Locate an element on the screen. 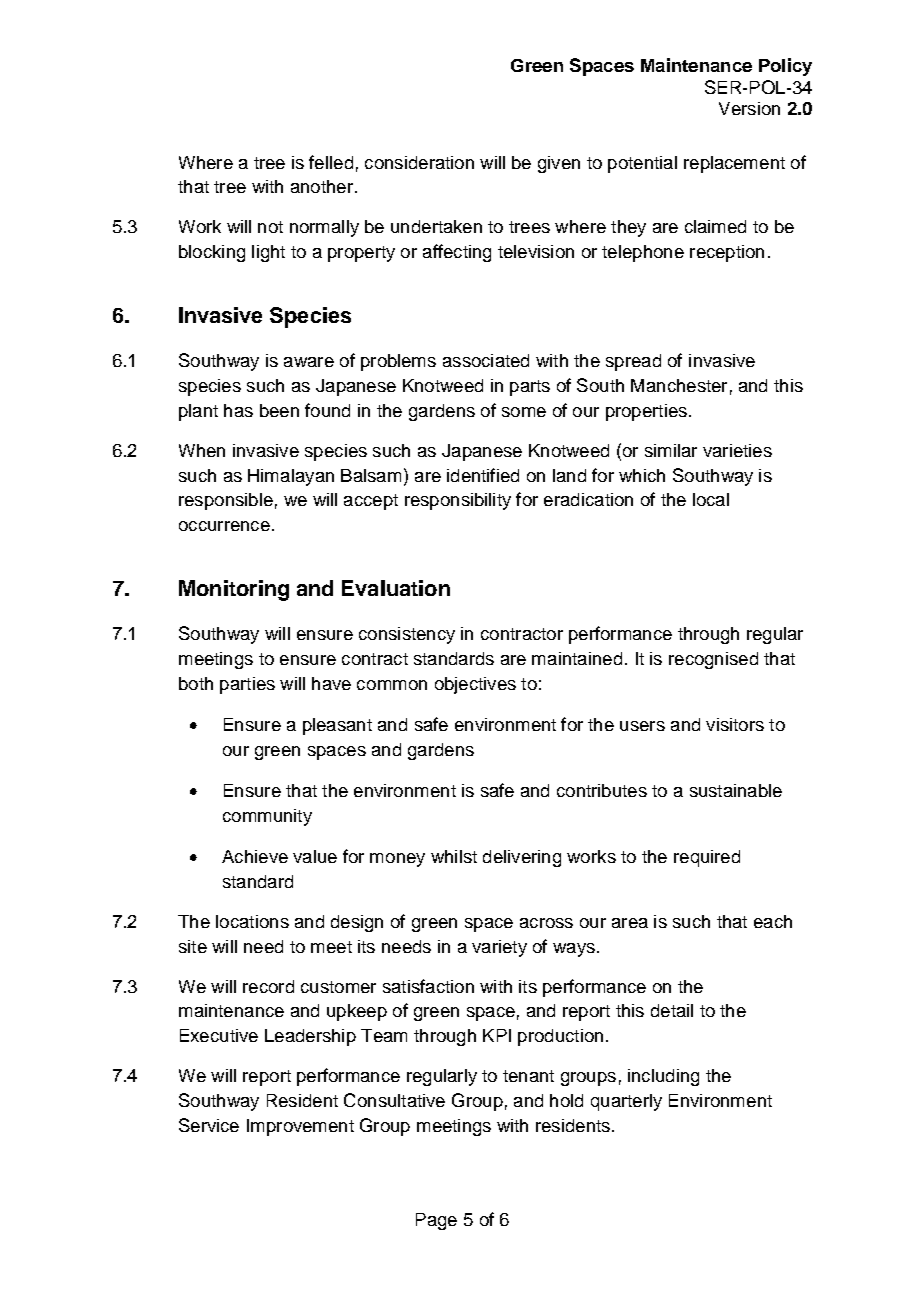  associated is located at coordinates (486, 360).
